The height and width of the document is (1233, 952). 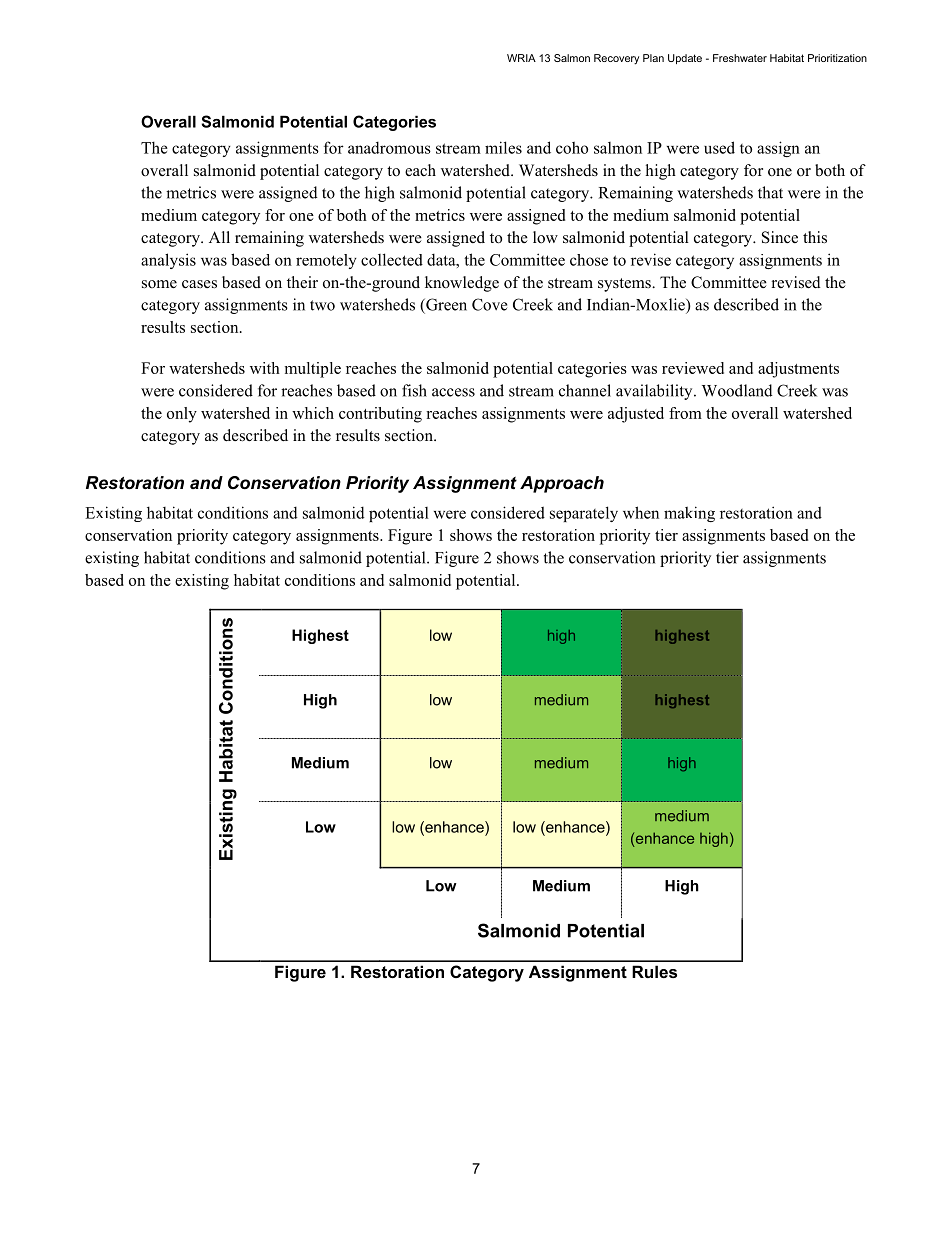 What do you see at coordinates (462, 284) in the document?
I see `knowledge` at bounding box center [462, 284].
